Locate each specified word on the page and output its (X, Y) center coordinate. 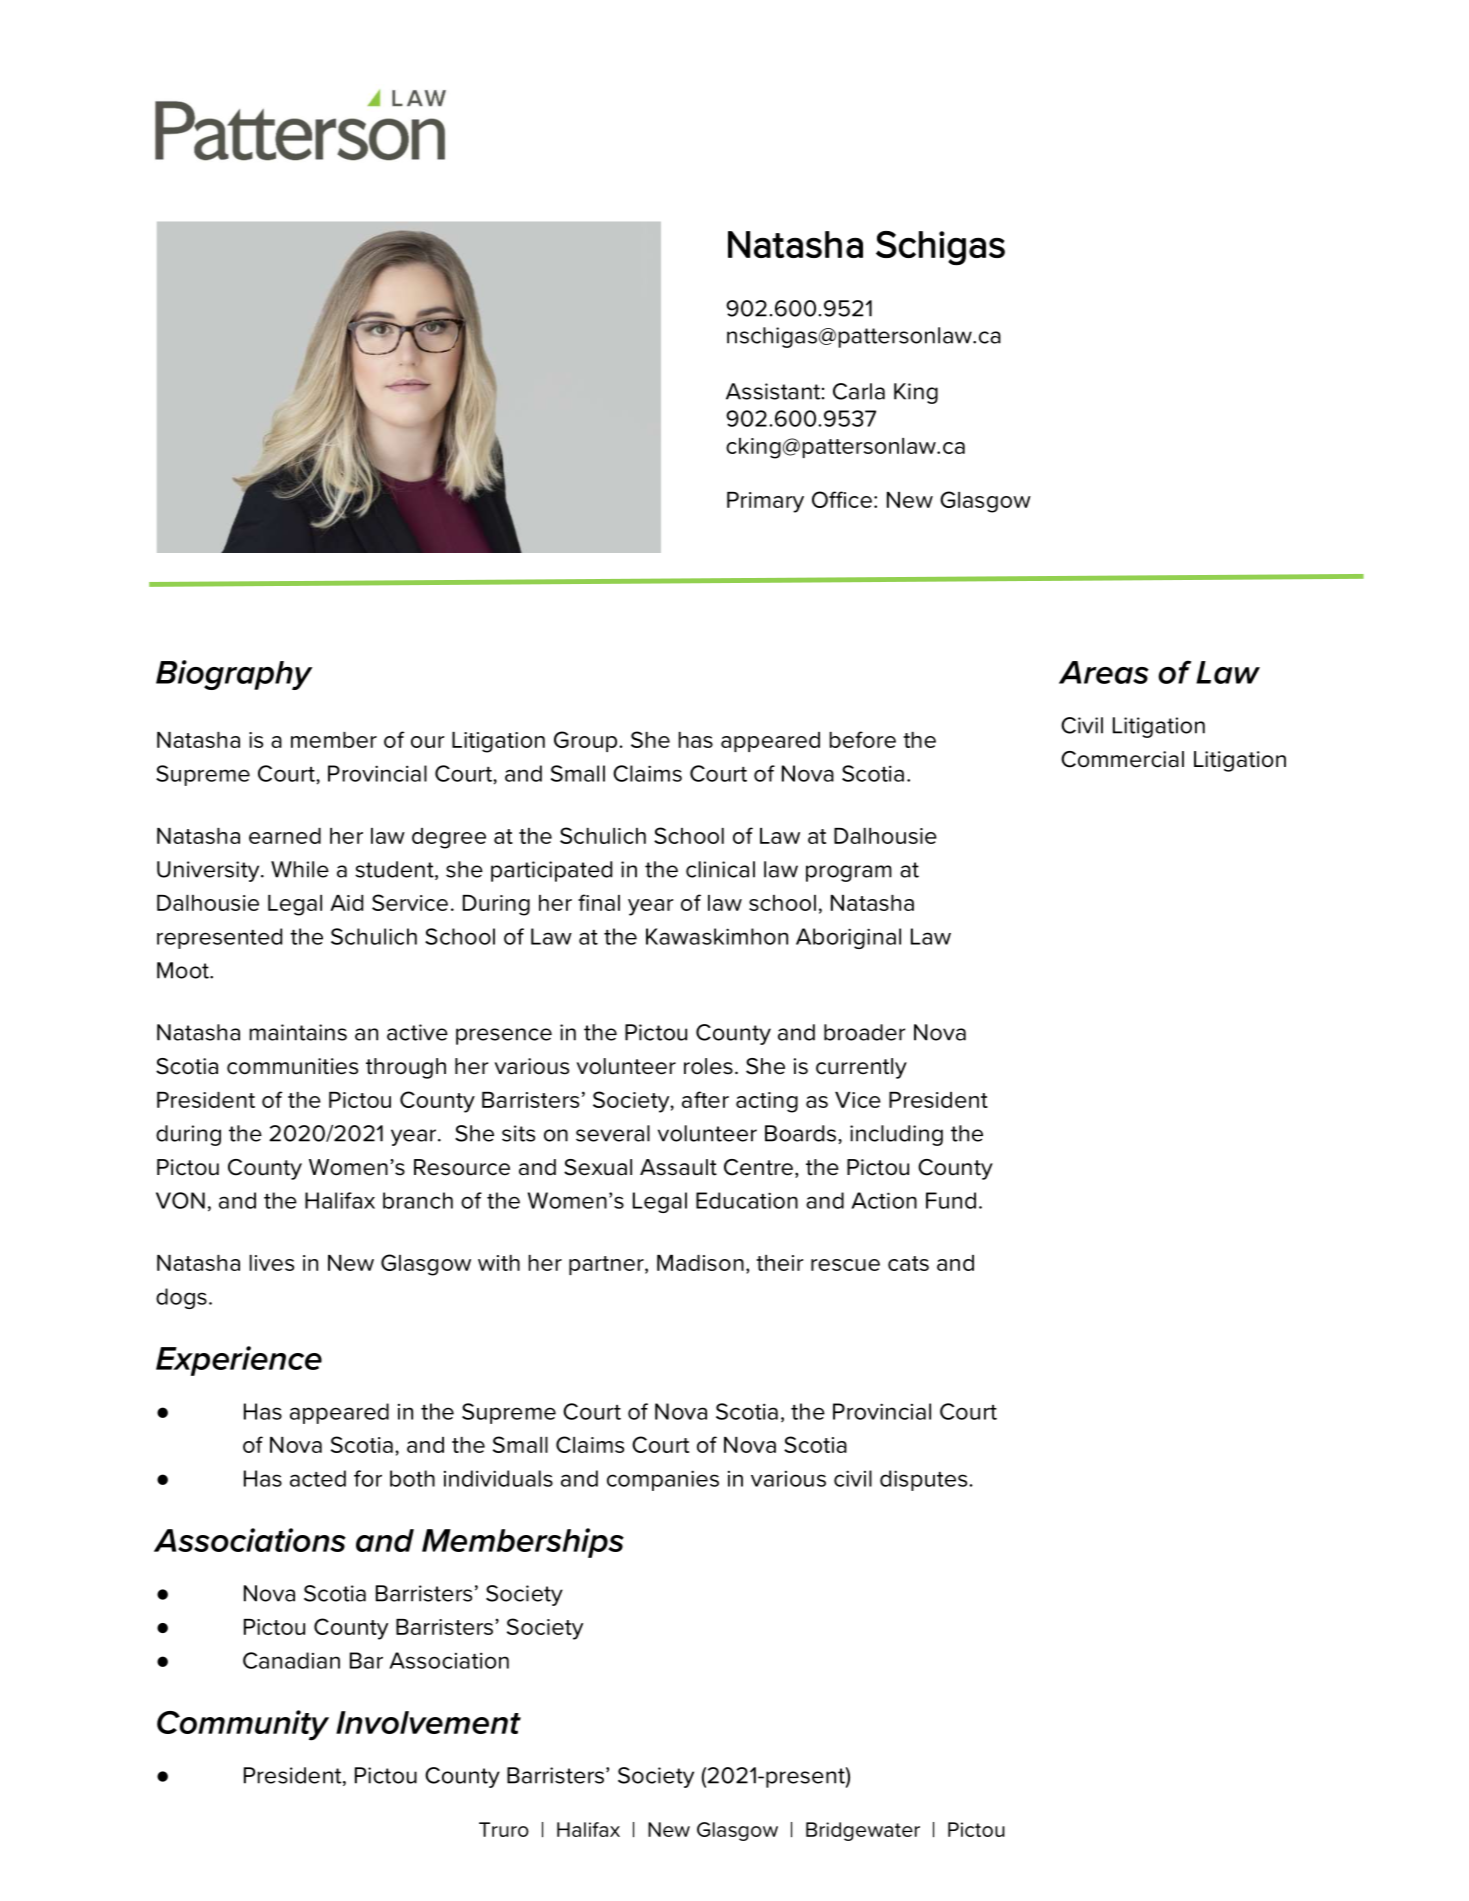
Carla (859, 391)
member (334, 740)
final (599, 902)
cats (908, 1263)
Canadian (291, 1660)
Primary (765, 502)
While (300, 869)
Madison (700, 1263)
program (849, 873)
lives (271, 1263)
